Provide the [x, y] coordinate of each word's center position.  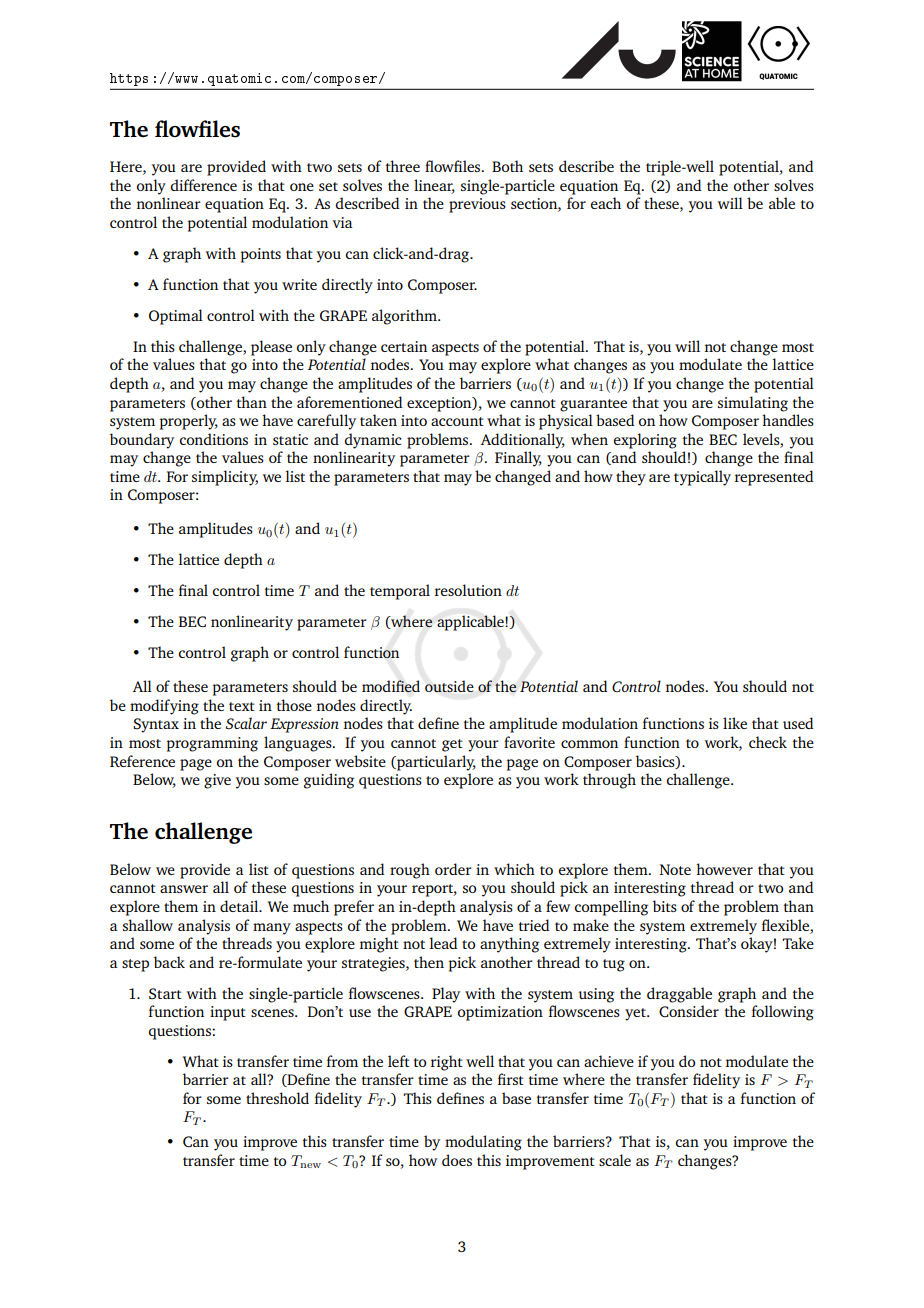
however [724, 869]
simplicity [225, 478]
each [606, 203]
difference [203, 185]
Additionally [523, 441]
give [217, 781]
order [453, 869]
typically [702, 478]
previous [477, 205]
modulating [483, 1143]
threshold [277, 1098]
